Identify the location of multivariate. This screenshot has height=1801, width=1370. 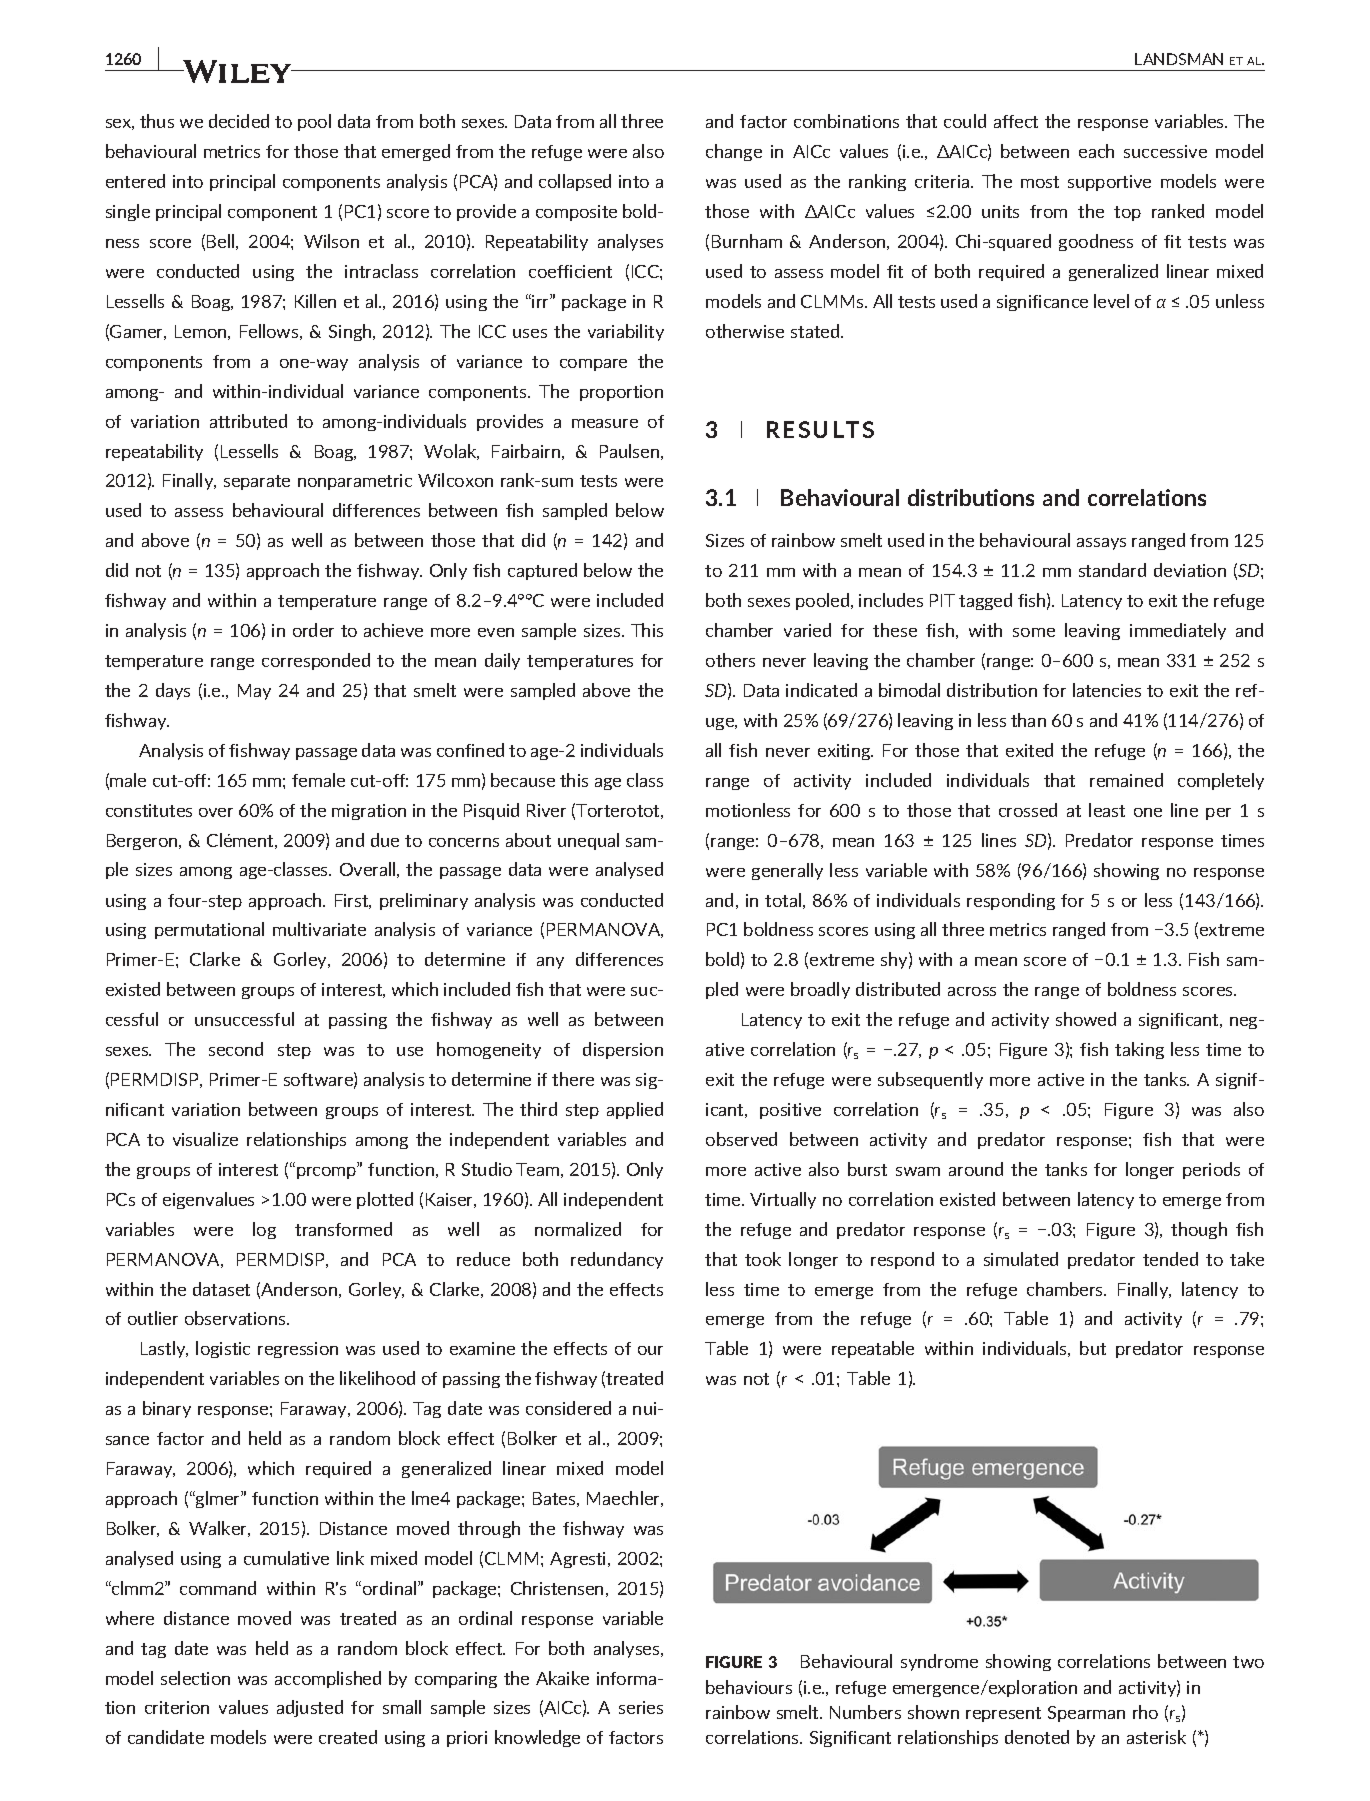
(319, 929).
